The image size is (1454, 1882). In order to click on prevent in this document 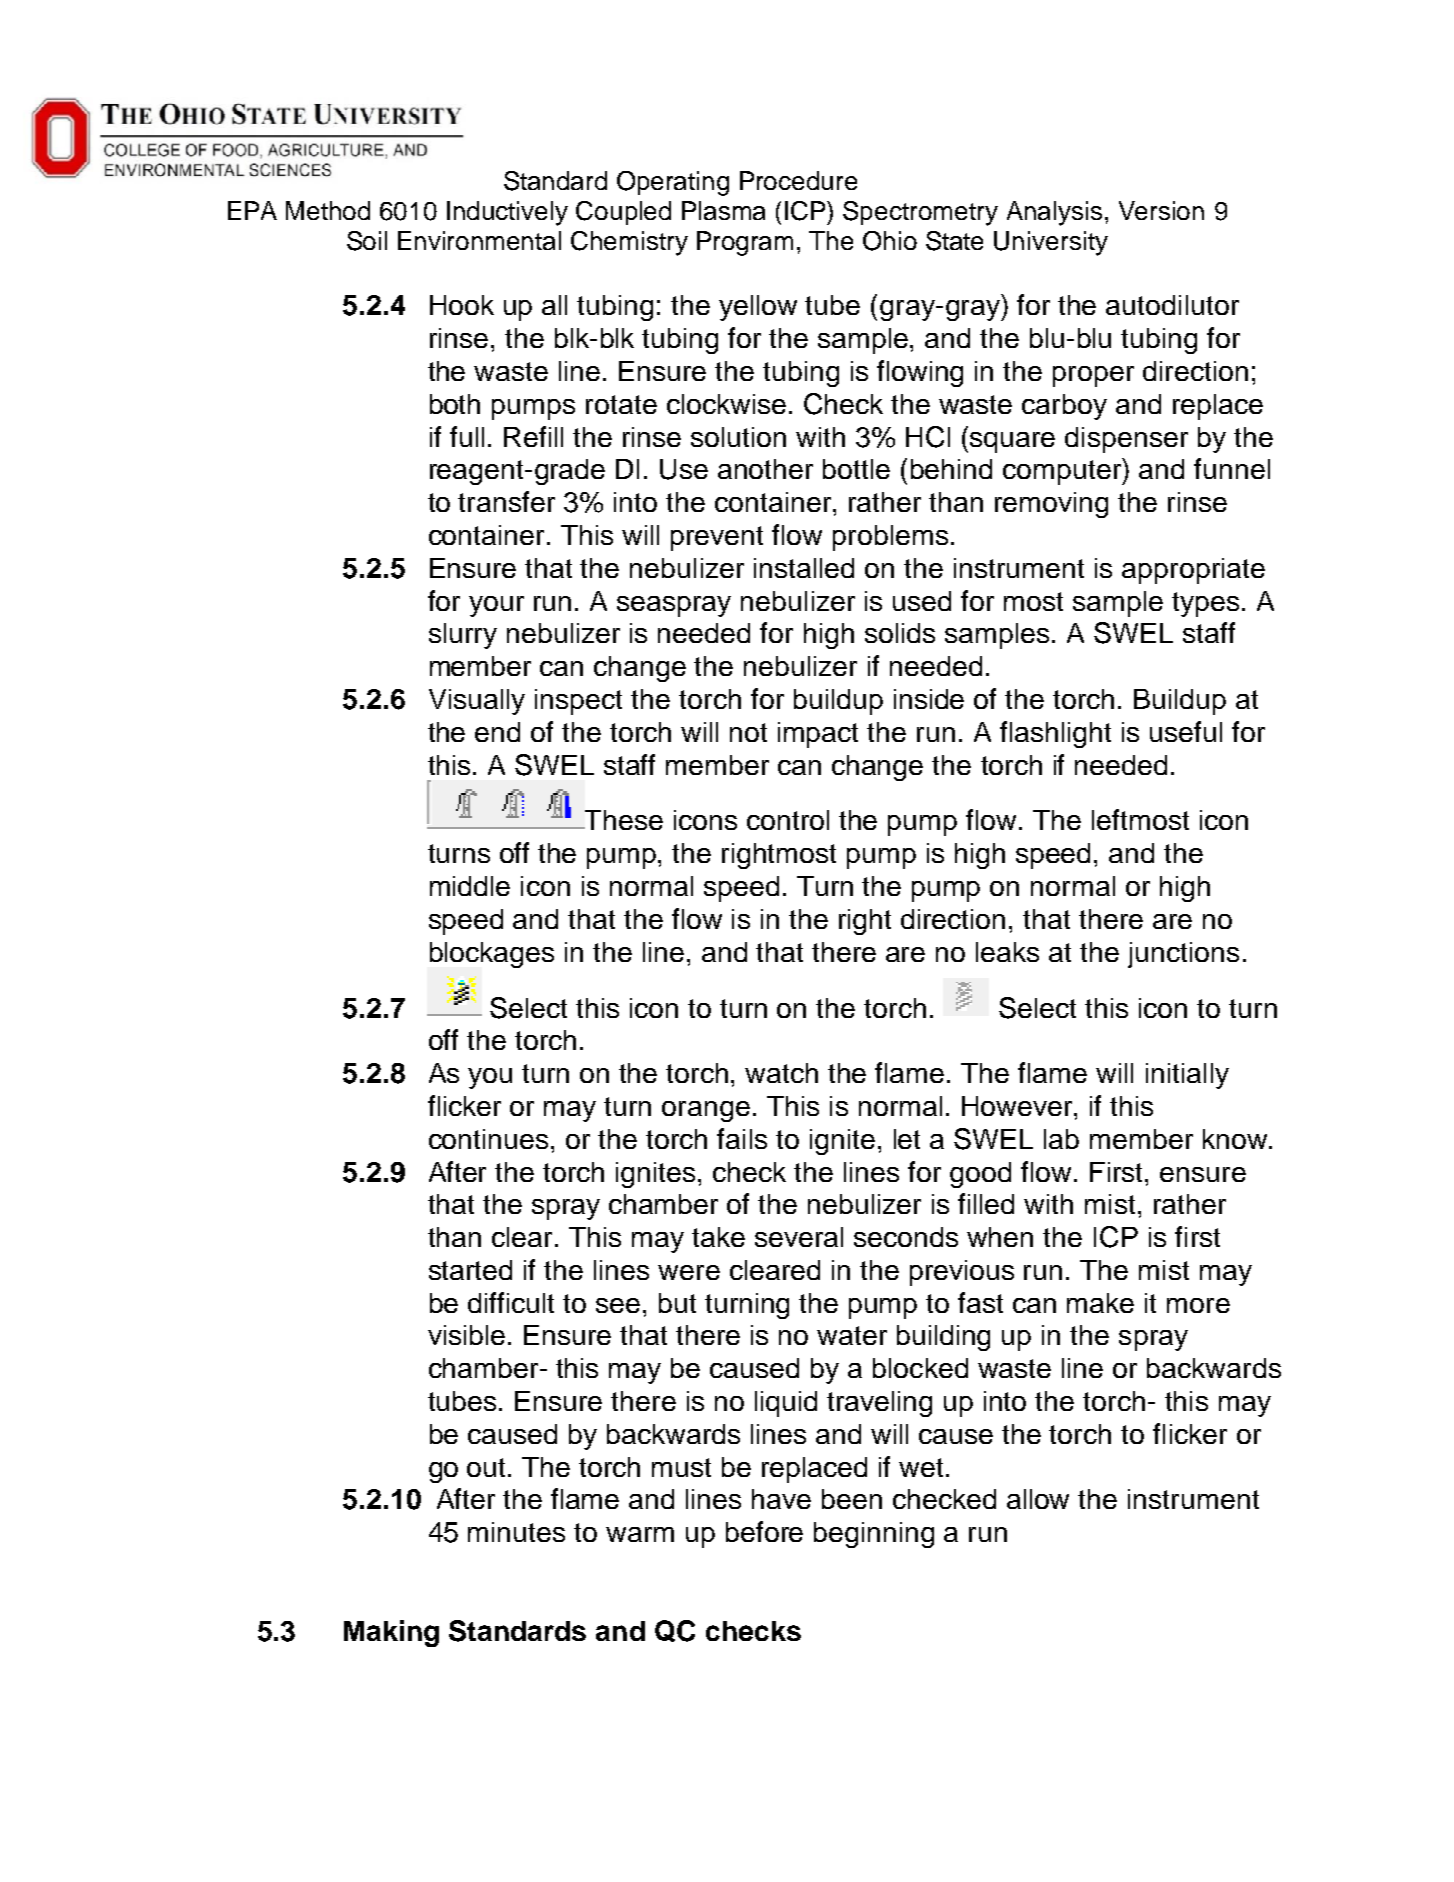, I will do `click(717, 538)`.
